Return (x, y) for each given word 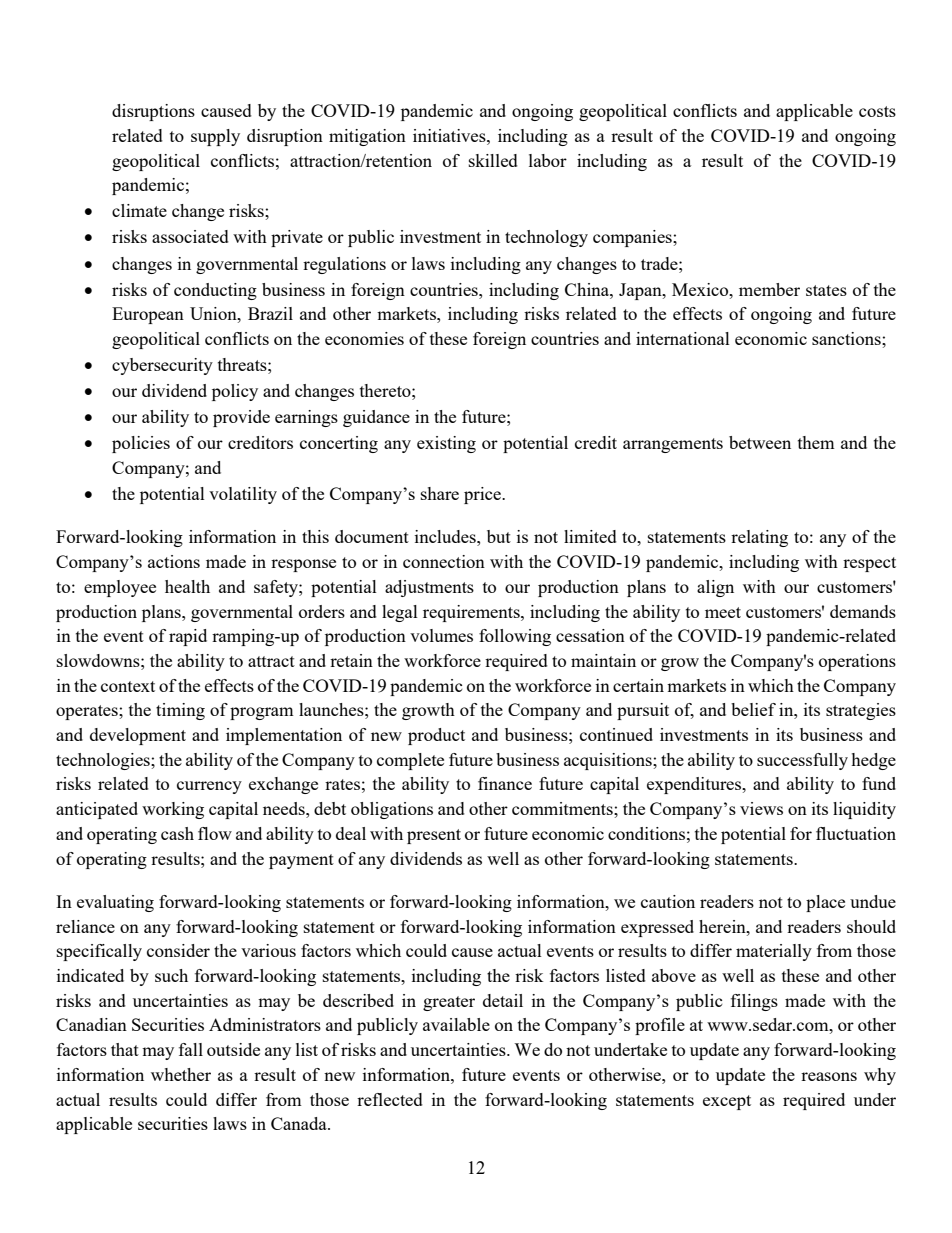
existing (446, 444)
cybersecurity (162, 366)
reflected (390, 1099)
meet (723, 612)
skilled (493, 160)
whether (181, 1074)
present (434, 836)
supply (215, 137)
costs (877, 111)
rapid (188, 637)
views (761, 808)
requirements (472, 613)
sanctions (847, 338)
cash (177, 833)
